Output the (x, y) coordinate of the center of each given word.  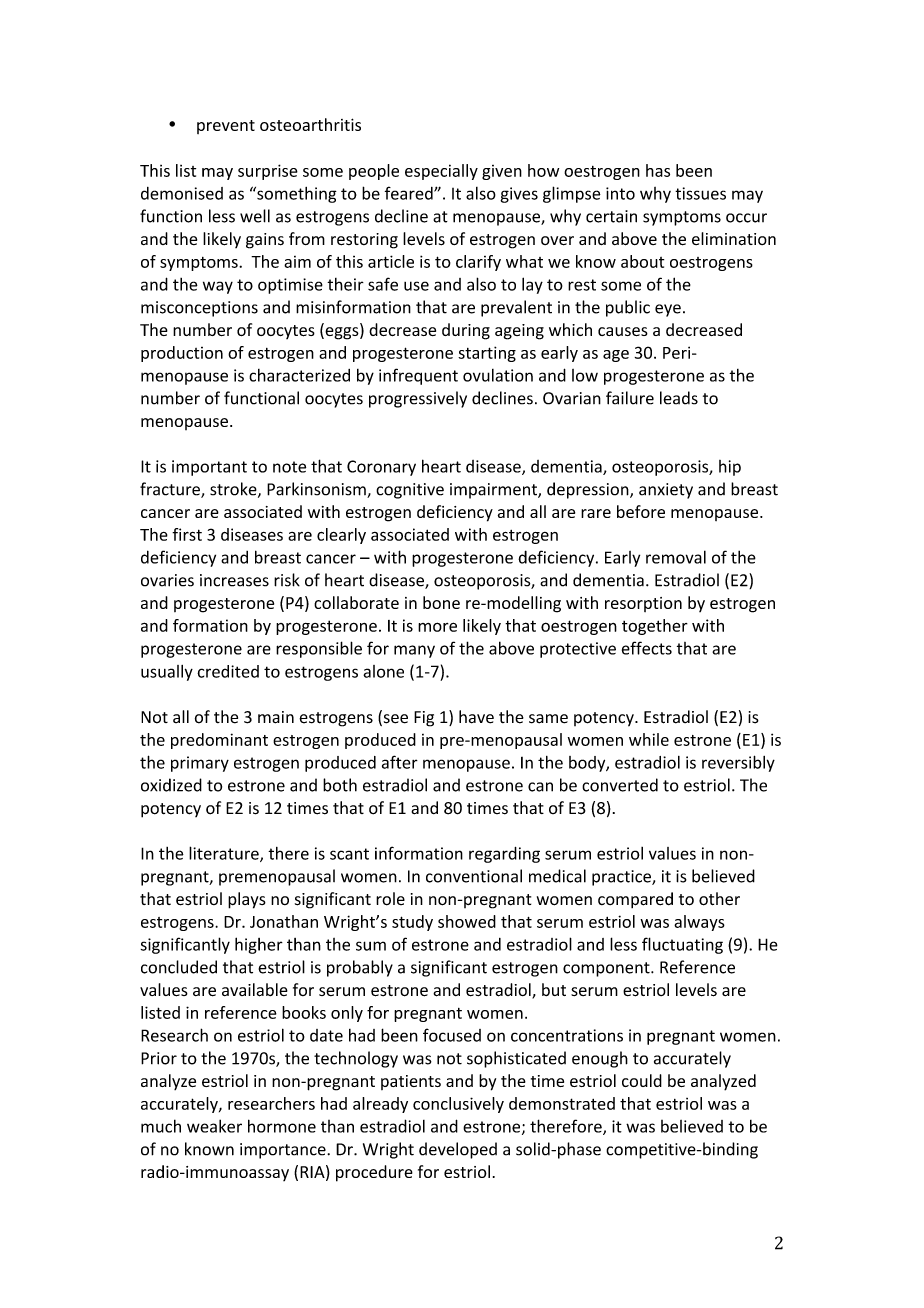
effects (647, 648)
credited (228, 671)
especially (441, 172)
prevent (226, 127)
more (437, 627)
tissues (700, 193)
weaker (214, 1126)
